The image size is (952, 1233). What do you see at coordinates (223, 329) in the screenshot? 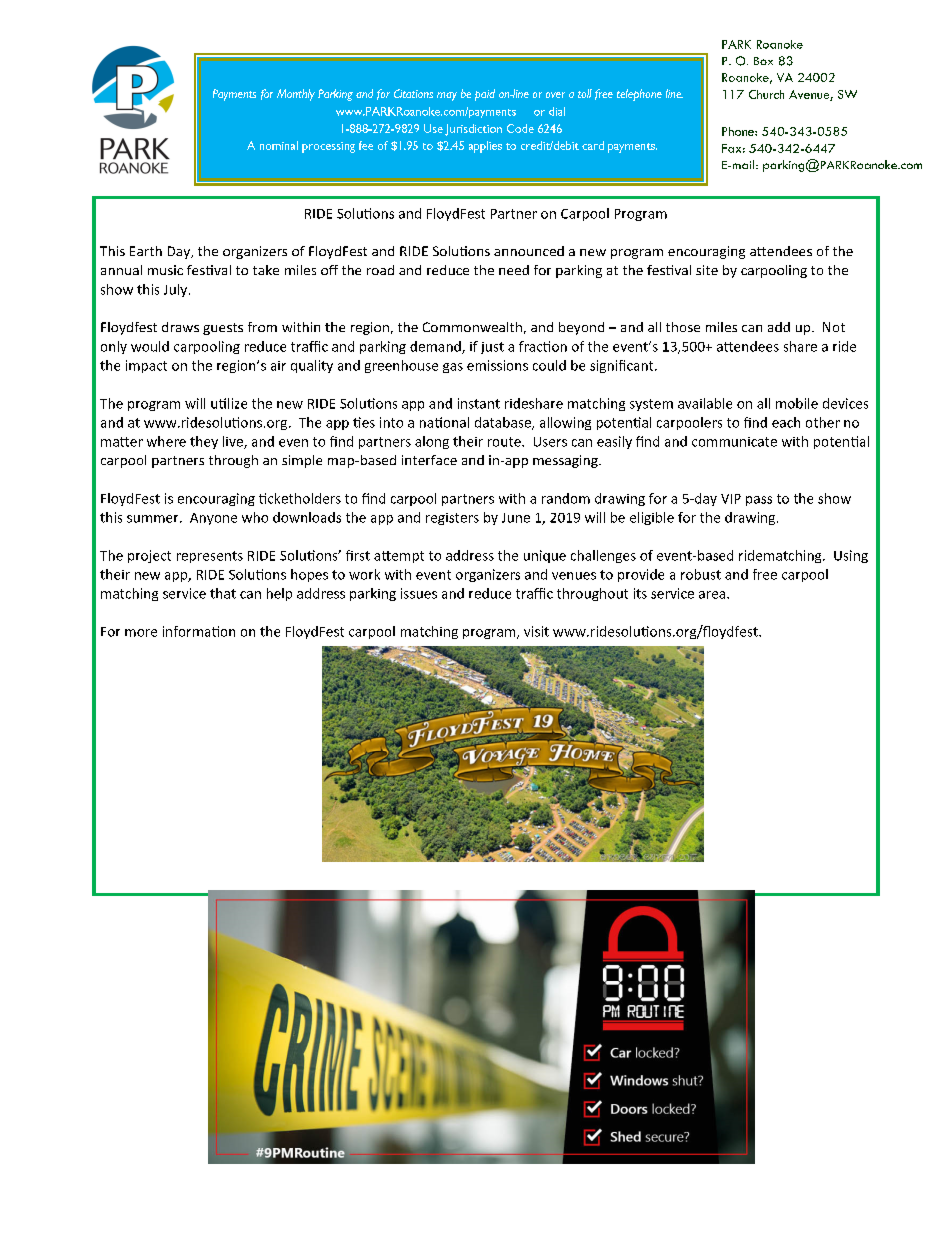
I see `guests` at bounding box center [223, 329].
